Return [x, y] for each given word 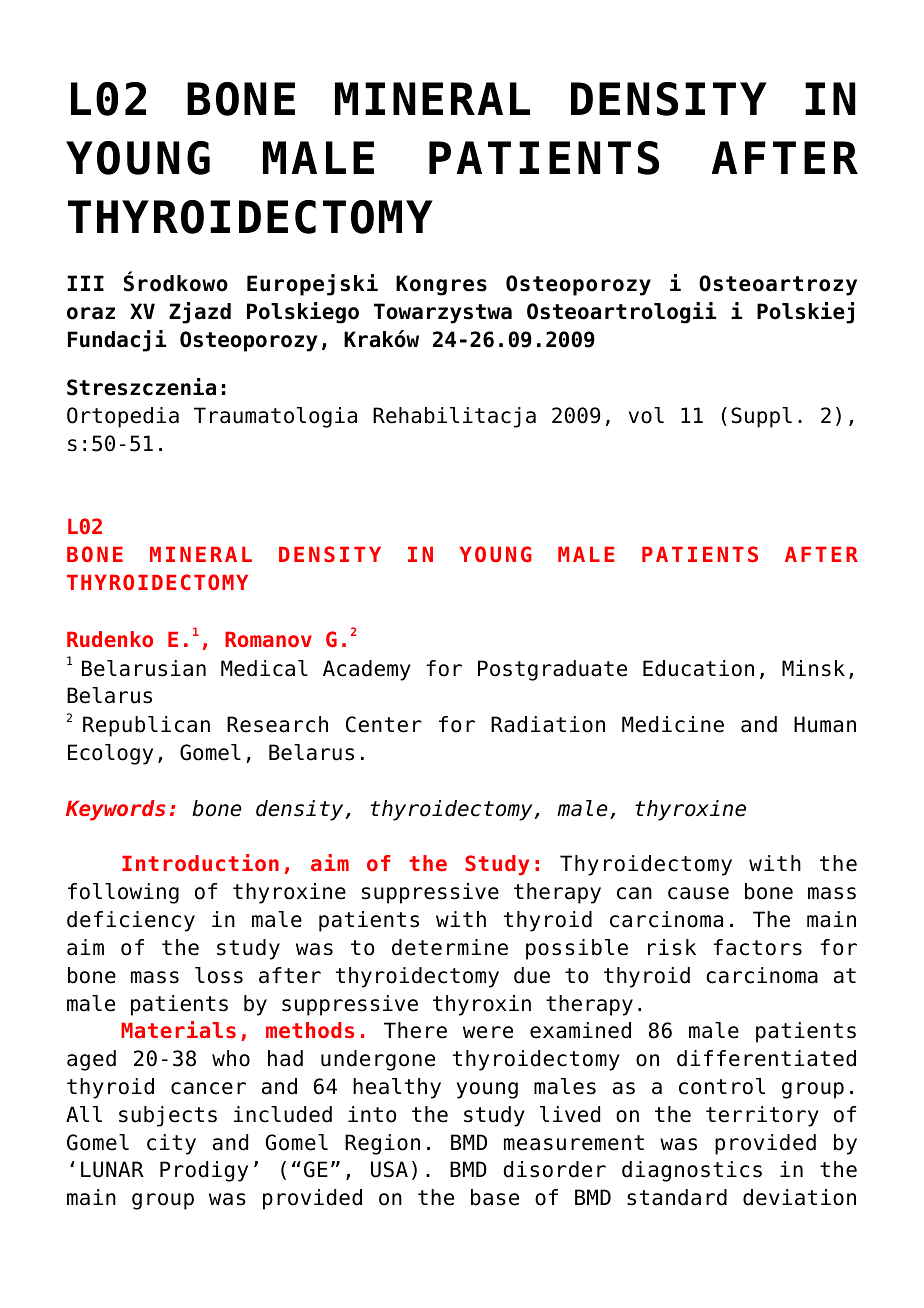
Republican [146, 726]
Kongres [441, 285]
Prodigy [204, 1171]
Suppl [761, 417]
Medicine [673, 724]
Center [384, 724]
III [85, 283]
